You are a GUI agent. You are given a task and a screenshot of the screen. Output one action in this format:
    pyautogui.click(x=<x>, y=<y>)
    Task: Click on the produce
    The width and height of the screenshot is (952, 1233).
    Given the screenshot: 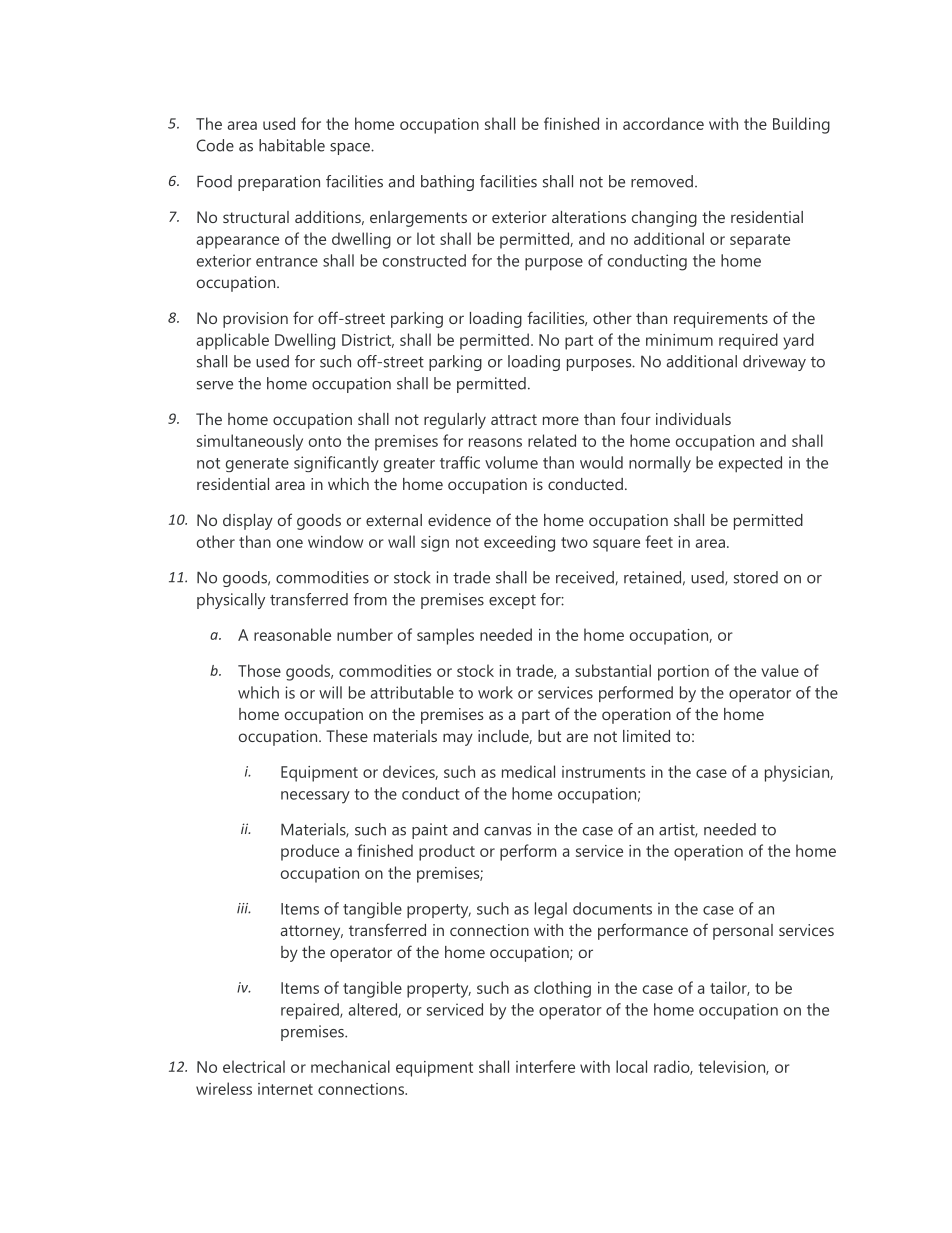 What is the action you would take?
    pyautogui.click(x=310, y=852)
